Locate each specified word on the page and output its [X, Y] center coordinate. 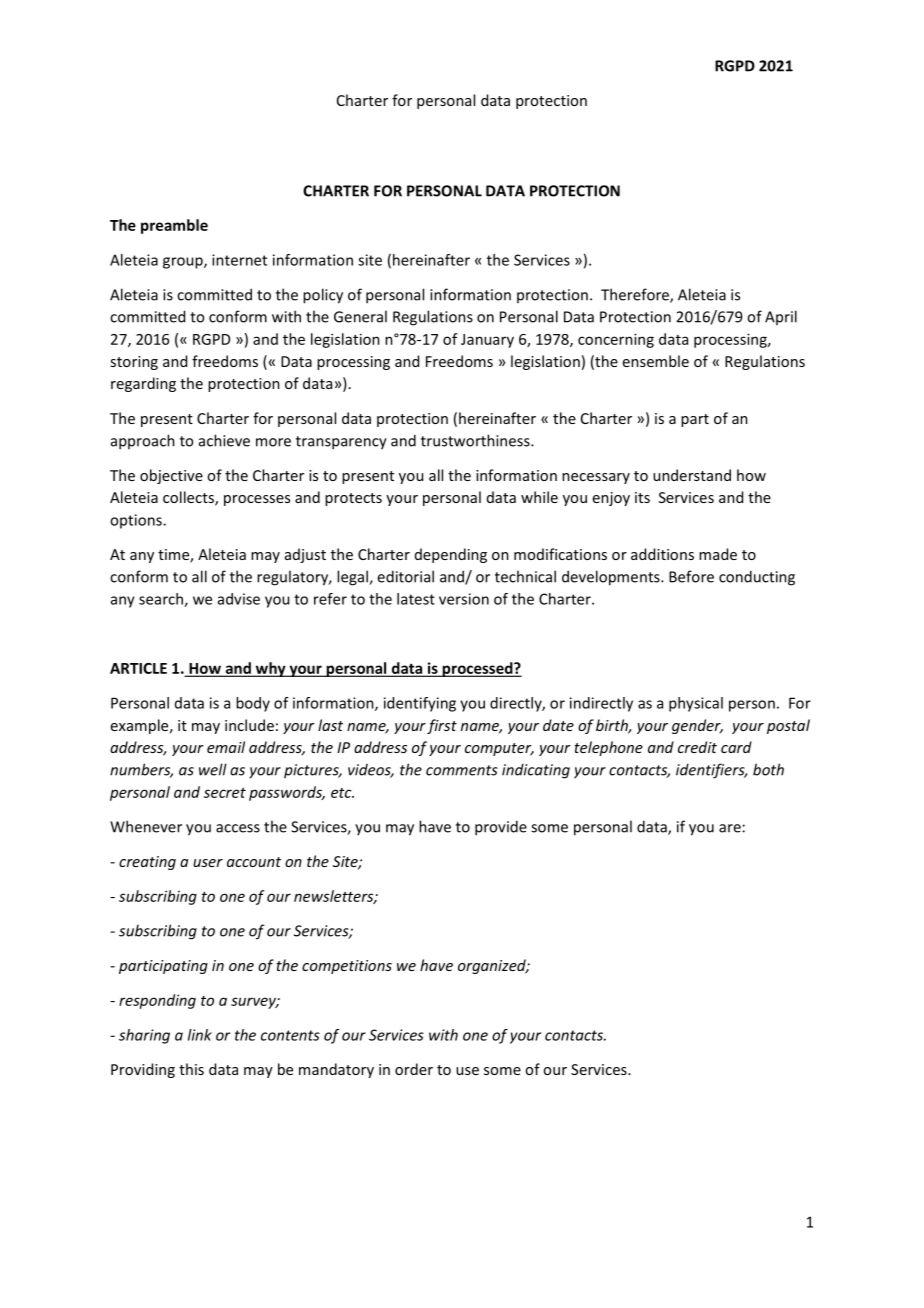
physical [696, 704]
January [487, 341]
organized [493, 966]
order [414, 1069]
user [208, 863]
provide [501, 828]
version [464, 599]
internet [239, 260]
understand [692, 475]
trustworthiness [476, 440]
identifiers [711, 771]
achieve [224, 440]
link [200, 1035]
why [270, 669]
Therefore [636, 295]
